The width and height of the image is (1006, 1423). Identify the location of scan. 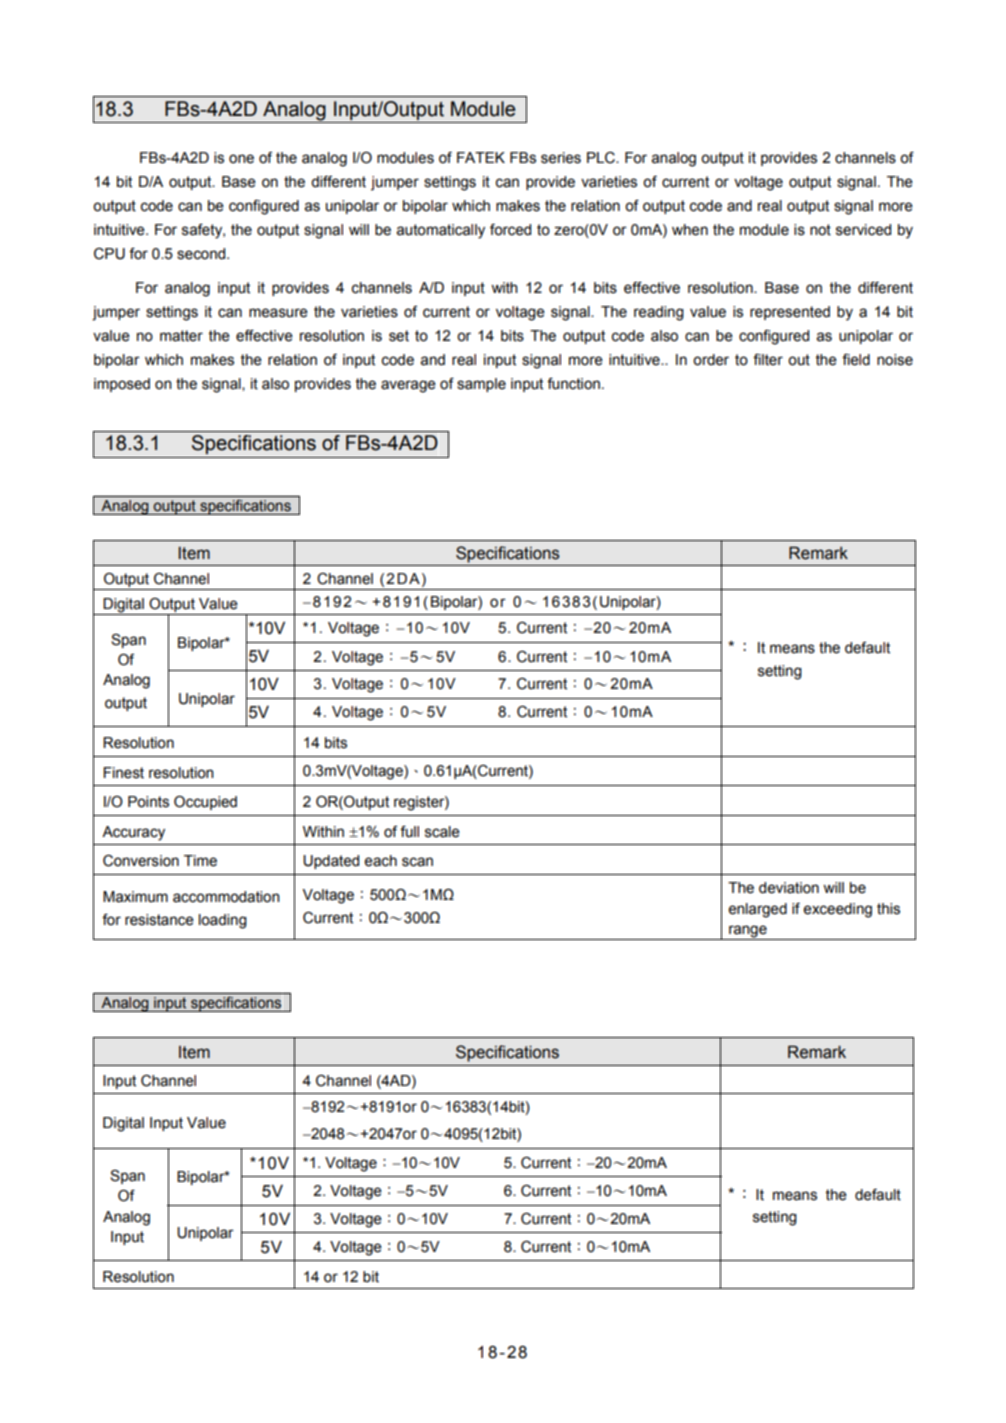
(417, 862).
